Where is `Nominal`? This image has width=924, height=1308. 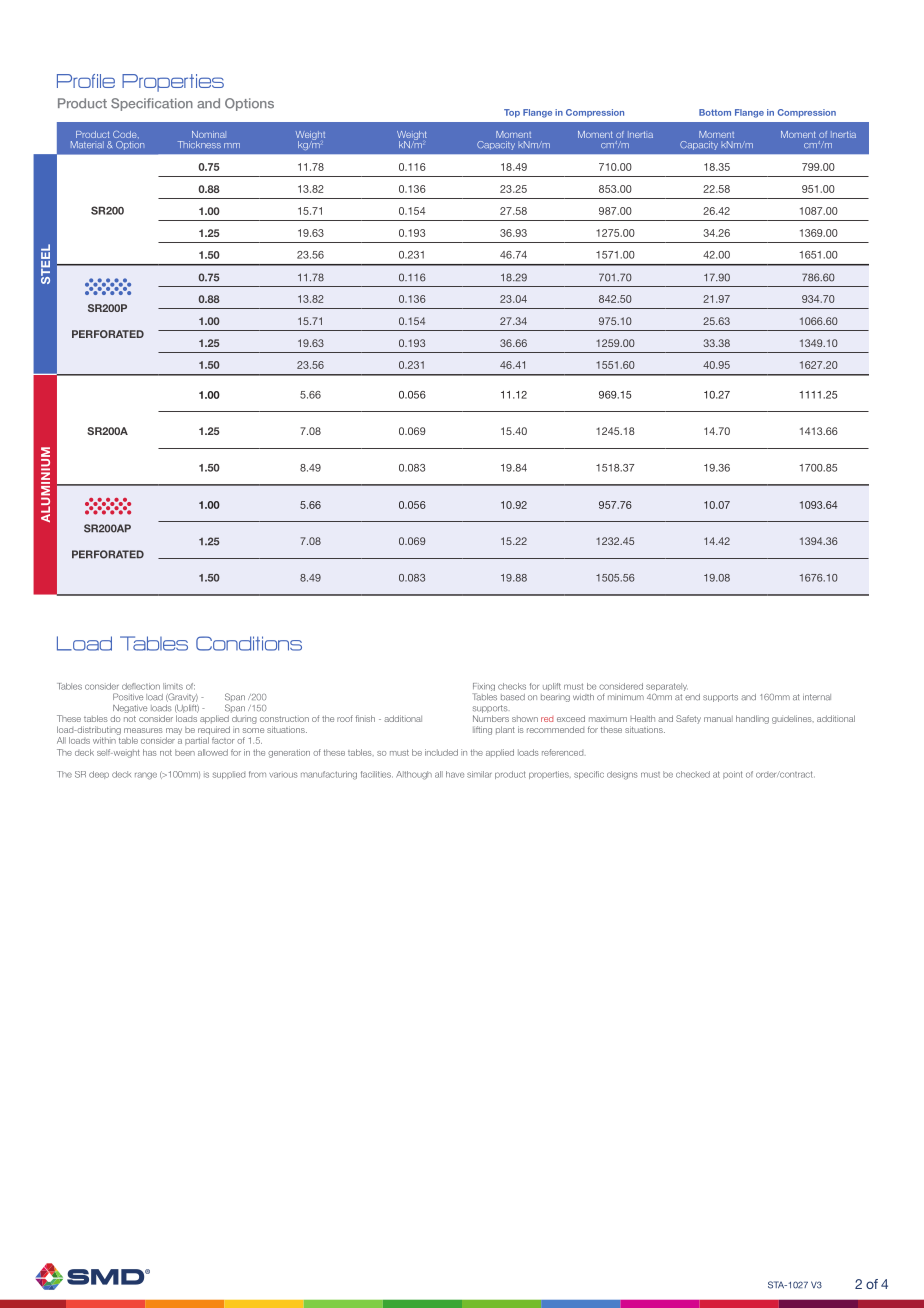 Nominal is located at coordinates (209, 134).
